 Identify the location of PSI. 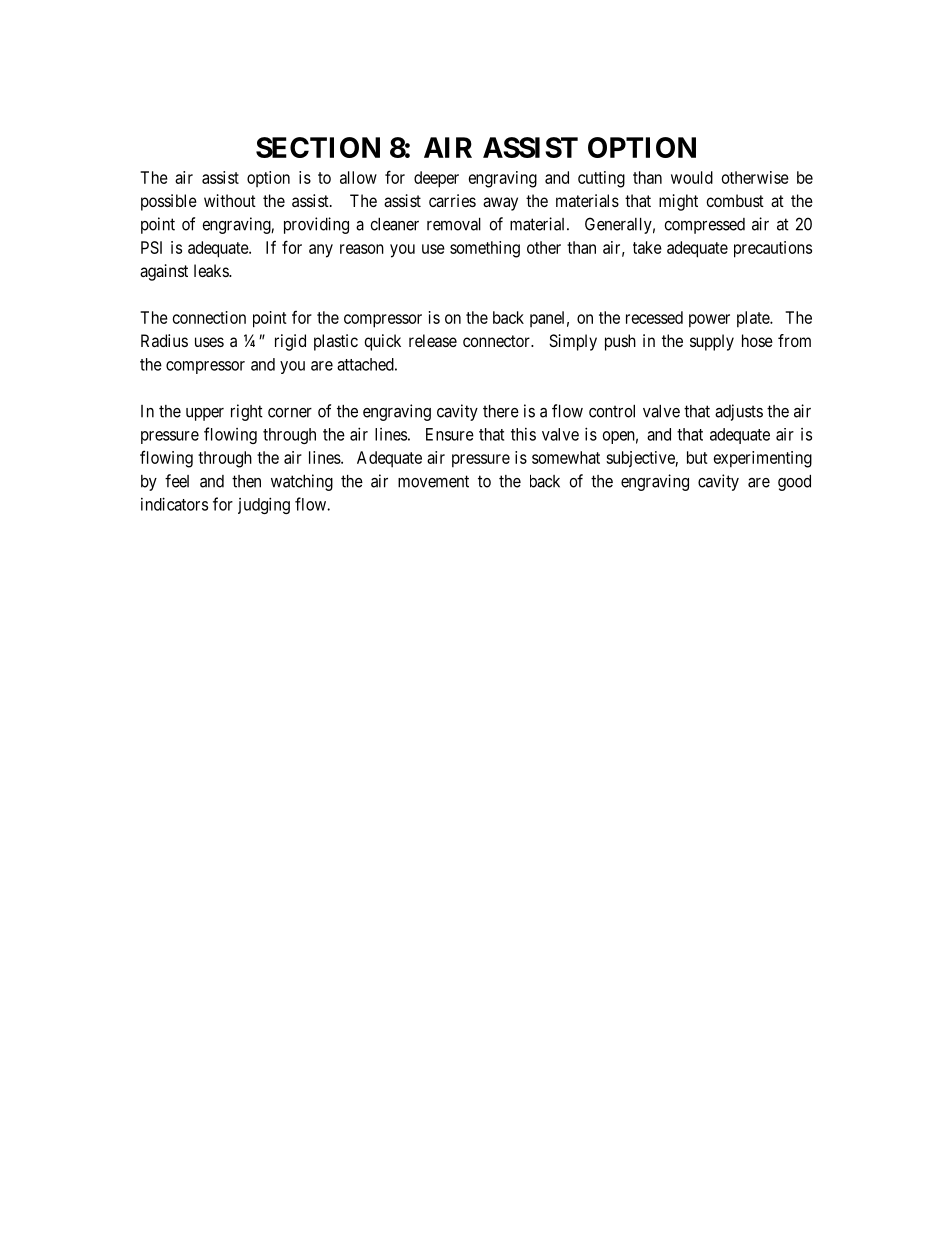
(151, 247).
